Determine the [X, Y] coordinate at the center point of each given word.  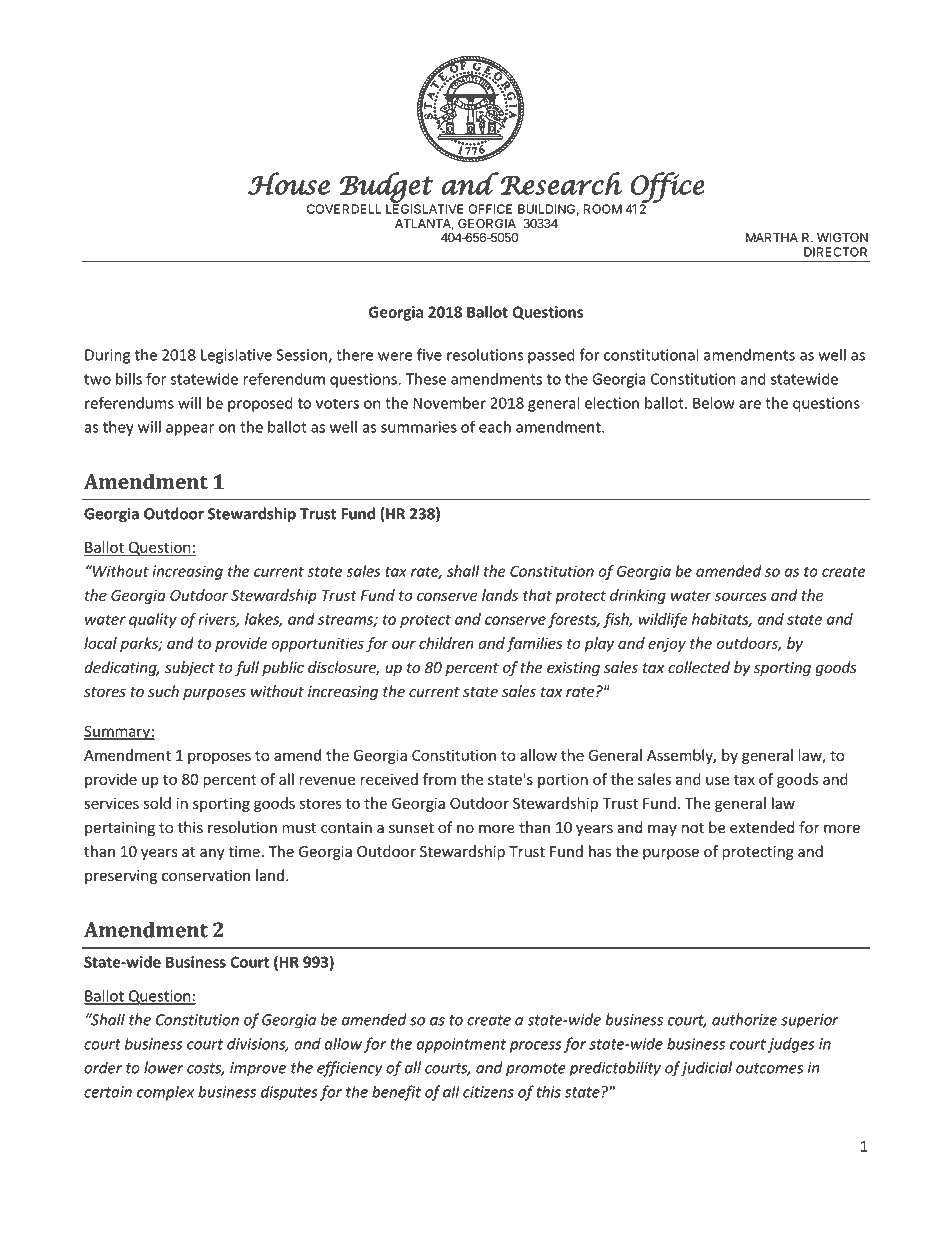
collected [699, 667]
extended [762, 827]
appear [190, 430]
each [495, 427]
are [750, 404]
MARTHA [772, 237]
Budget [386, 188]
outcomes [769, 1068]
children [446, 643]
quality [153, 620]
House [289, 183]
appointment [461, 1045]
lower [164, 1067]
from [439, 779]
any [212, 854]
